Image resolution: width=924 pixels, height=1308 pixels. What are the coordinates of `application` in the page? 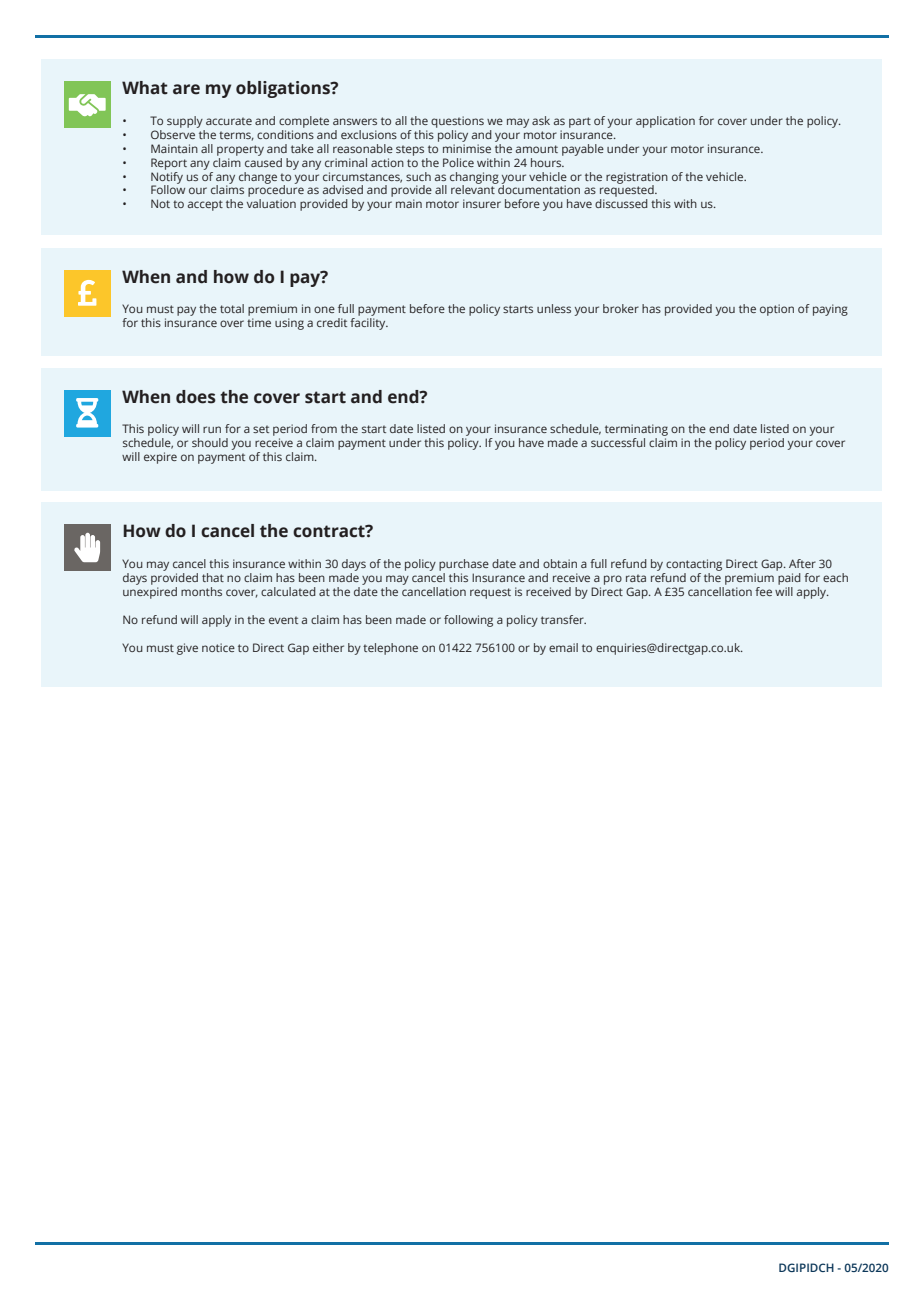 It's located at (665, 122).
